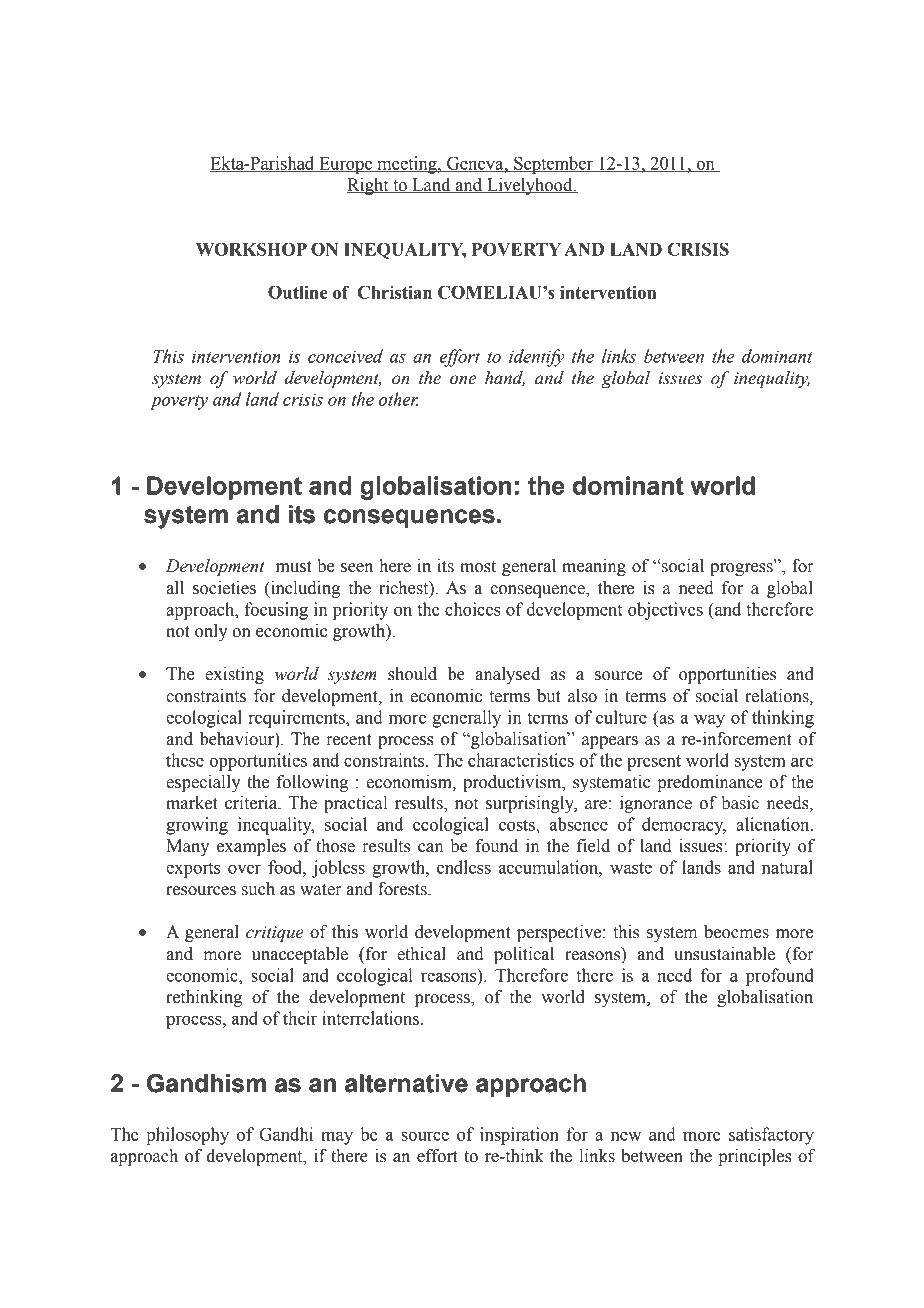  What do you see at coordinates (507, 675) in the screenshot?
I see `analysed` at bounding box center [507, 675].
